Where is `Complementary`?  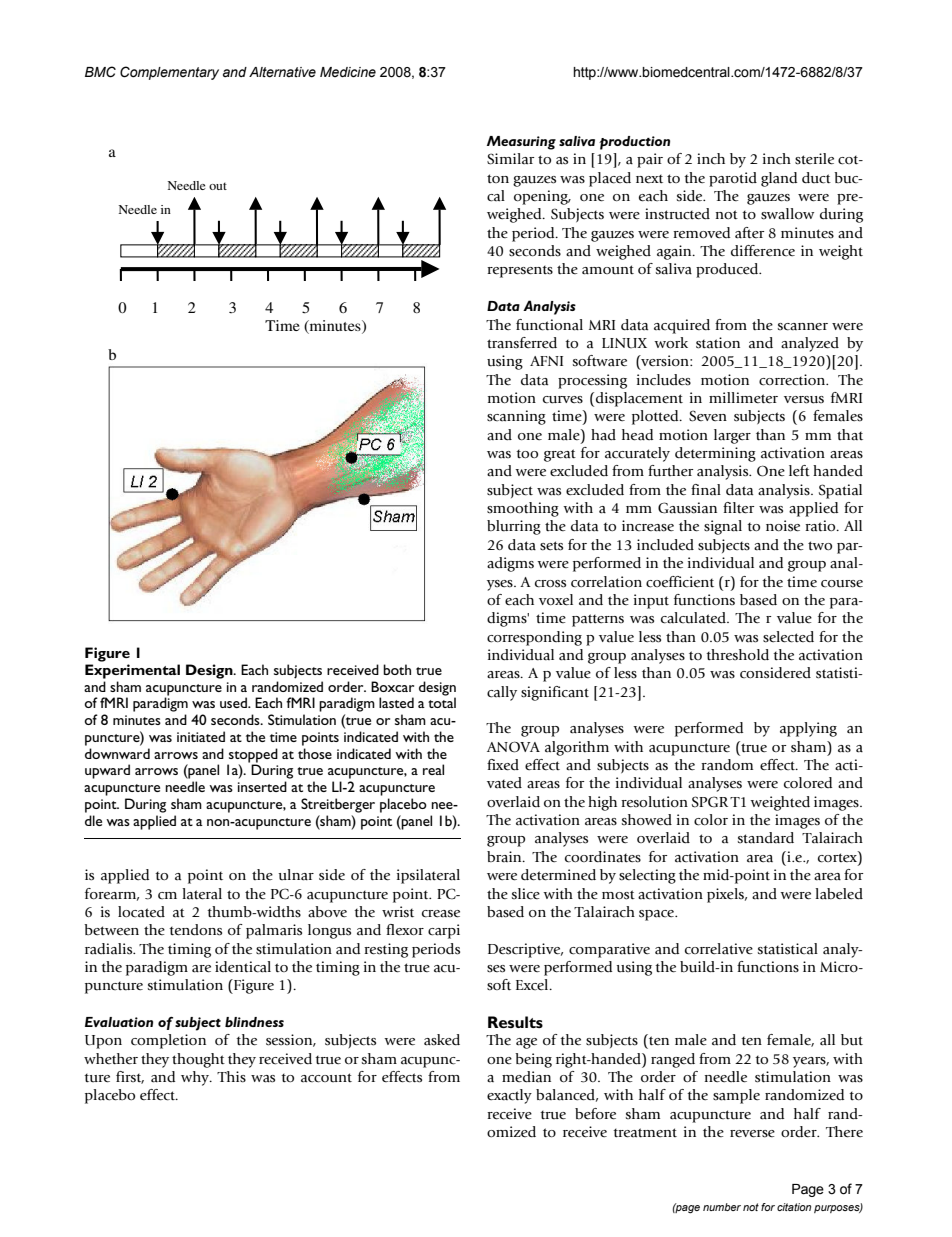
Complementary is located at coordinates (169, 73).
